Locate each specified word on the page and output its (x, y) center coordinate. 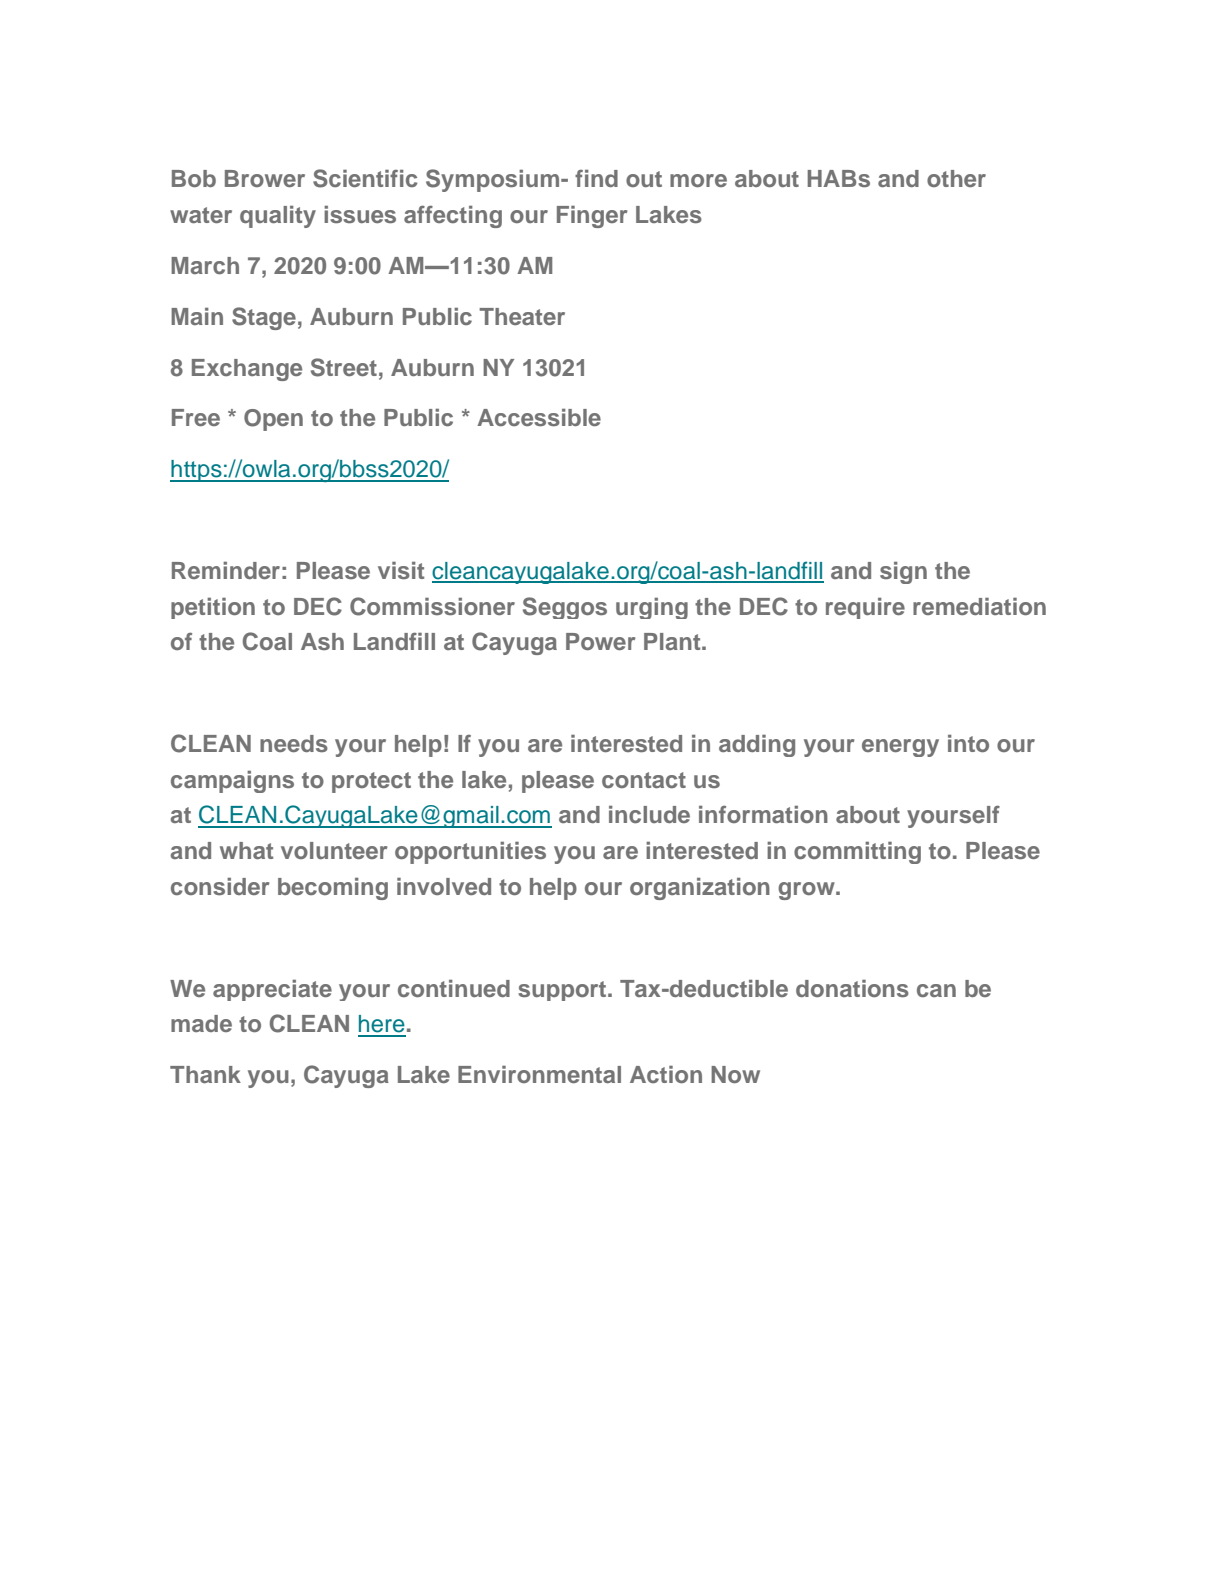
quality (278, 217)
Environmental (539, 1074)
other (956, 178)
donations (852, 989)
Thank (205, 1074)
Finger (592, 217)
